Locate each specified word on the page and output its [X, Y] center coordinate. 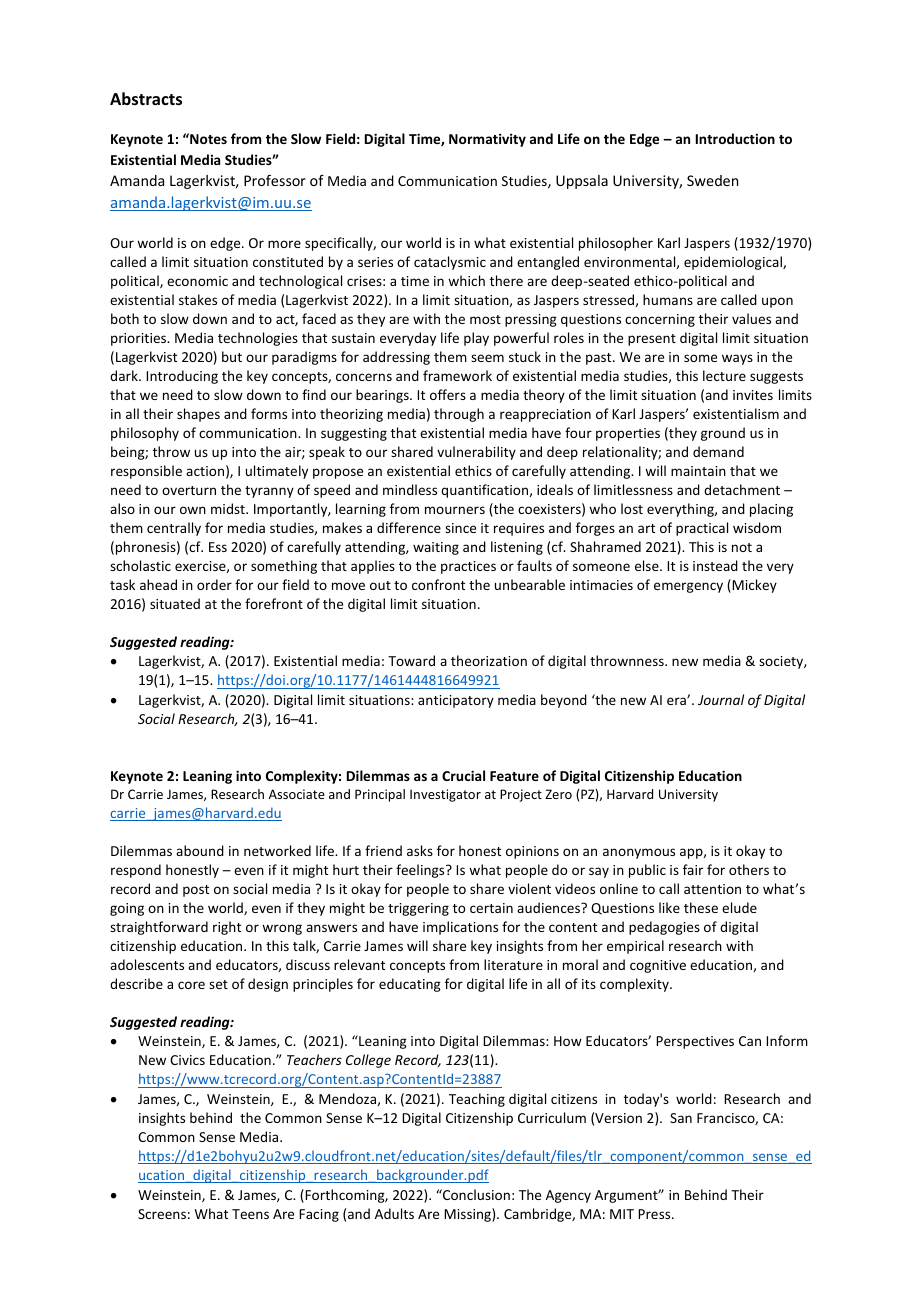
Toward [411, 660]
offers [448, 394]
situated [175, 603]
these [701, 907]
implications [460, 928]
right [227, 928]
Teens [250, 1214]
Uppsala [582, 182]
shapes [198, 415]
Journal [721, 699]
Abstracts [146, 99]
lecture [724, 375]
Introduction [735, 138]
